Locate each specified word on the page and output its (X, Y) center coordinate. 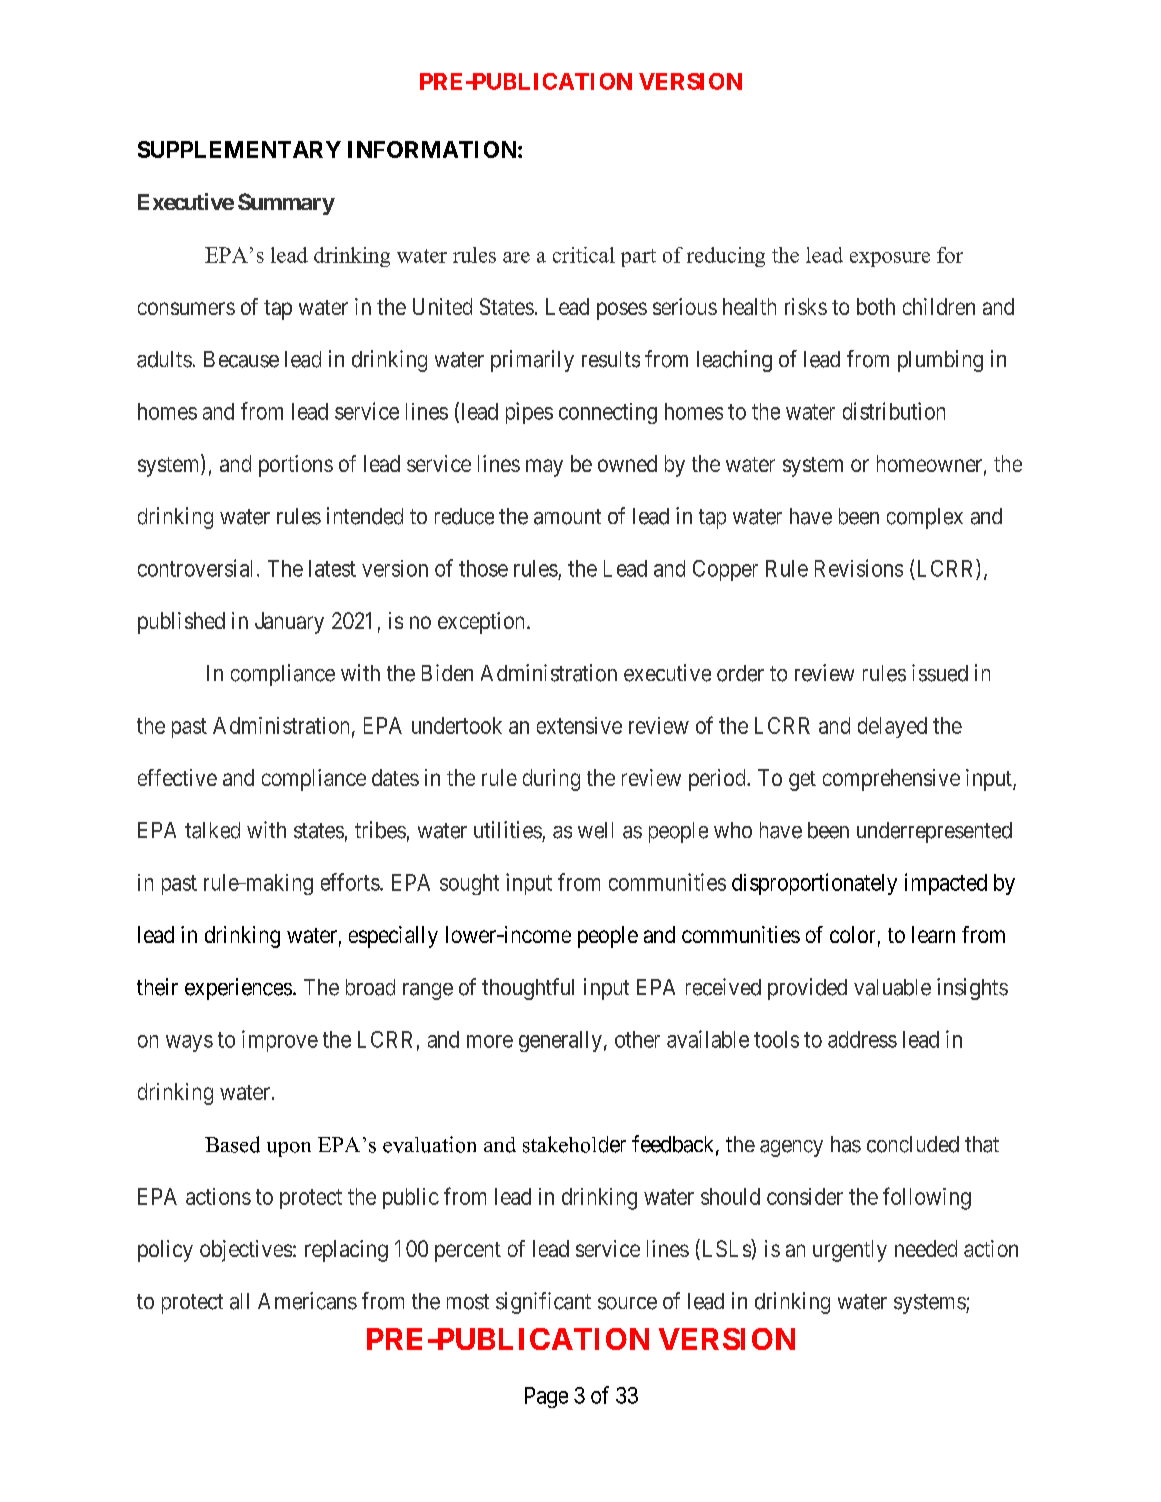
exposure (890, 259)
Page (546, 1397)
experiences (238, 989)
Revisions (859, 568)
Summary (286, 204)
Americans (307, 1301)
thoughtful (528, 989)
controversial (195, 568)
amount (567, 517)
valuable (892, 987)
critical (584, 255)
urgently (850, 1251)
